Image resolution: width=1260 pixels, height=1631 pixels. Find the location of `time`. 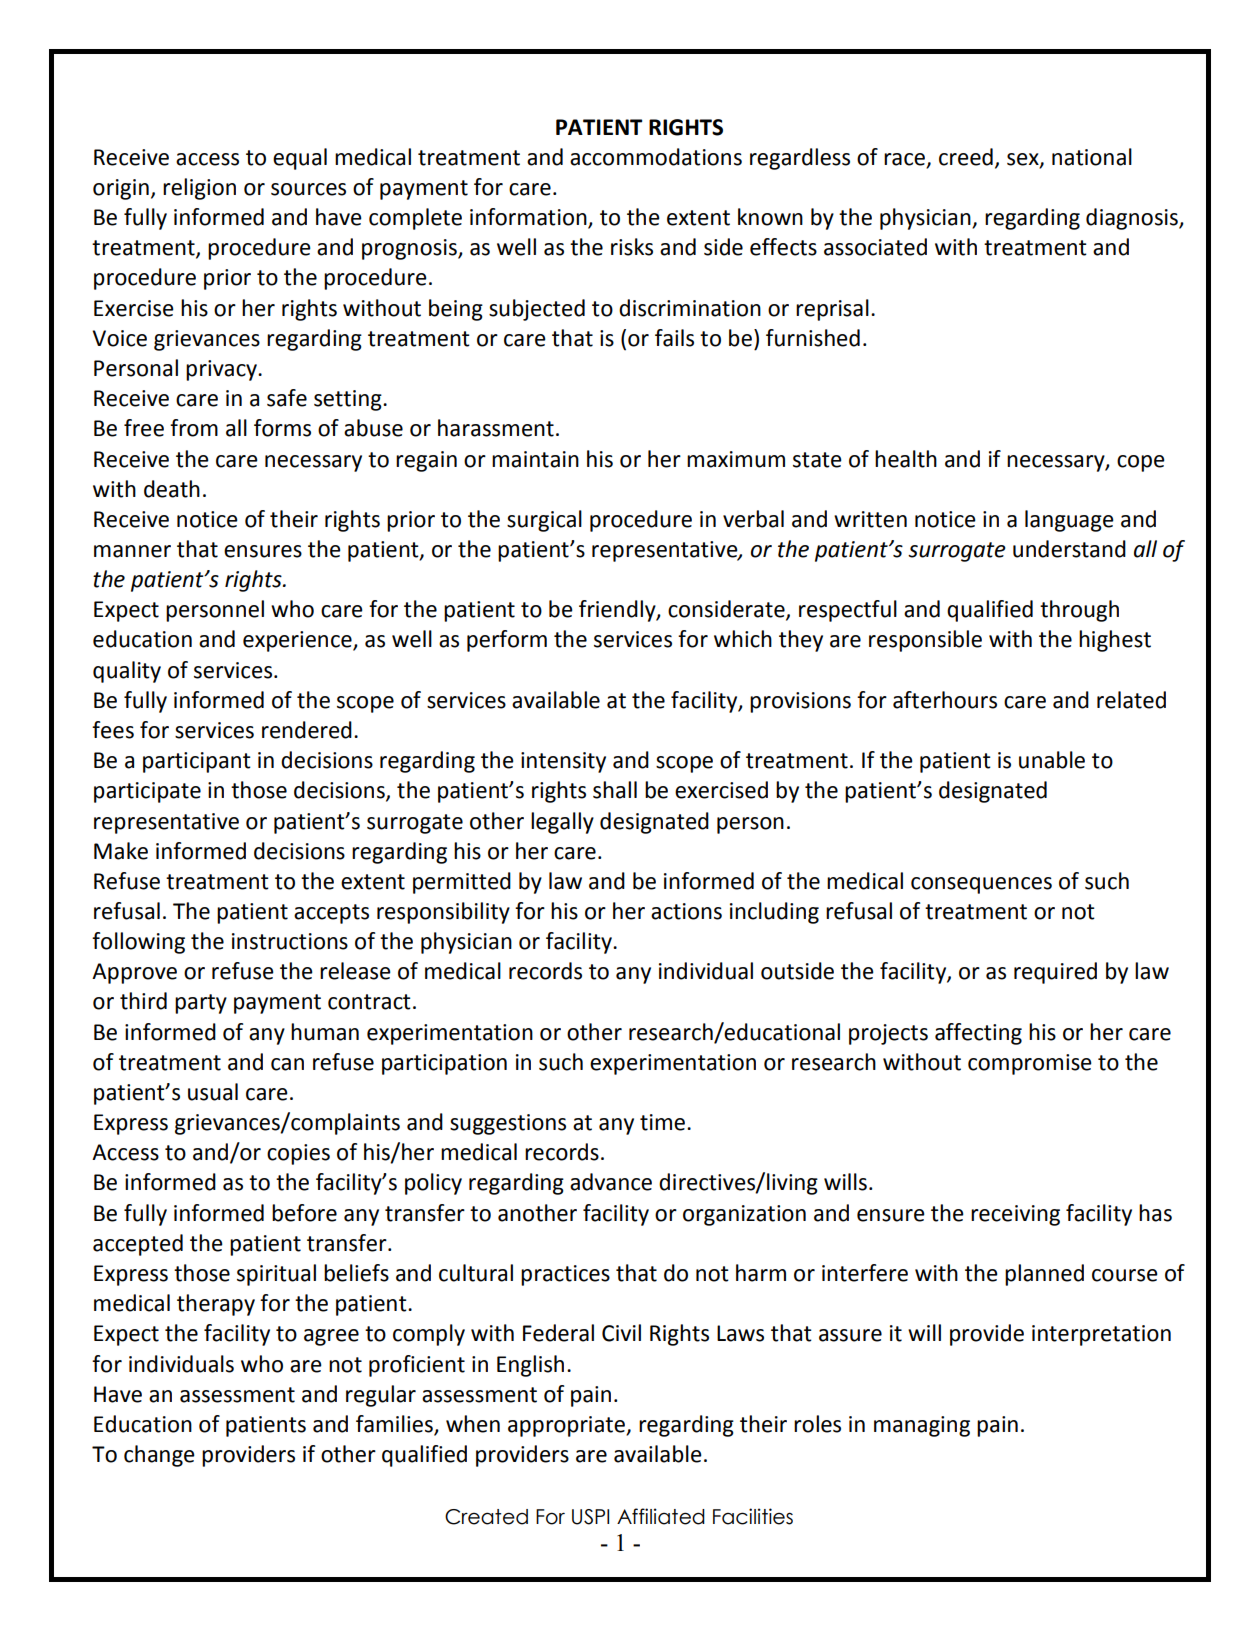

time is located at coordinates (664, 1122).
